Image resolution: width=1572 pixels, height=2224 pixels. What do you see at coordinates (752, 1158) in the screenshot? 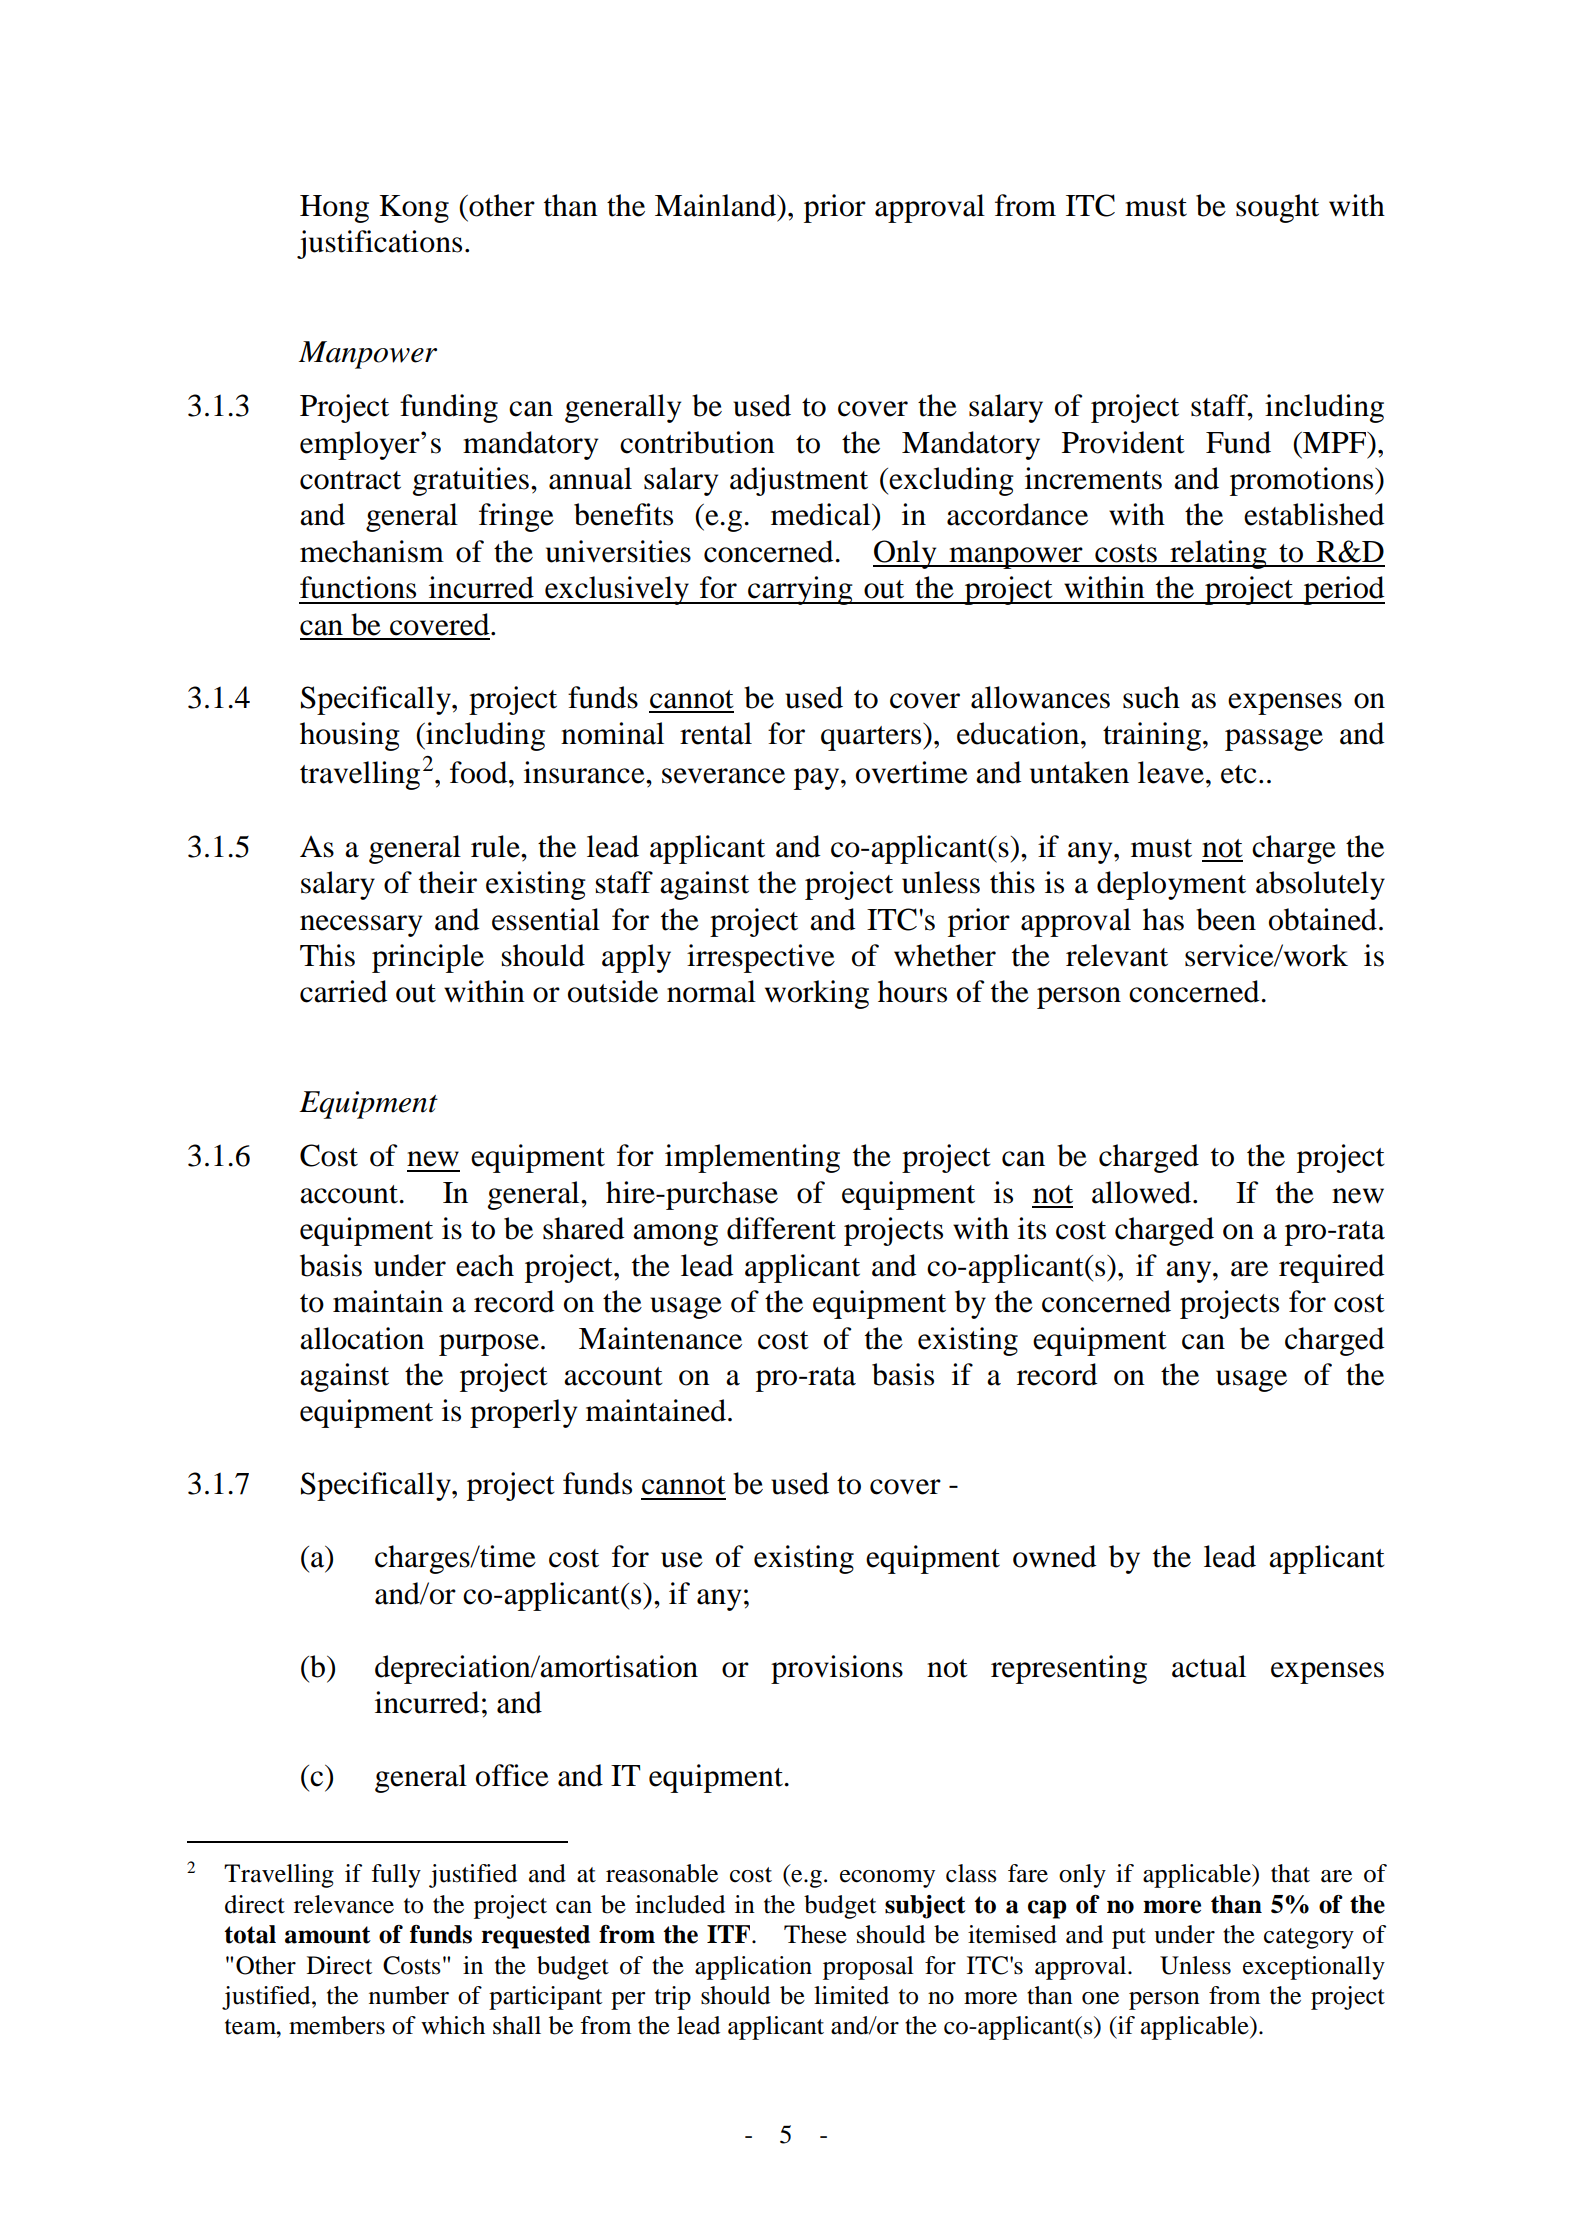
I see `implementing` at bounding box center [752, 1158].
